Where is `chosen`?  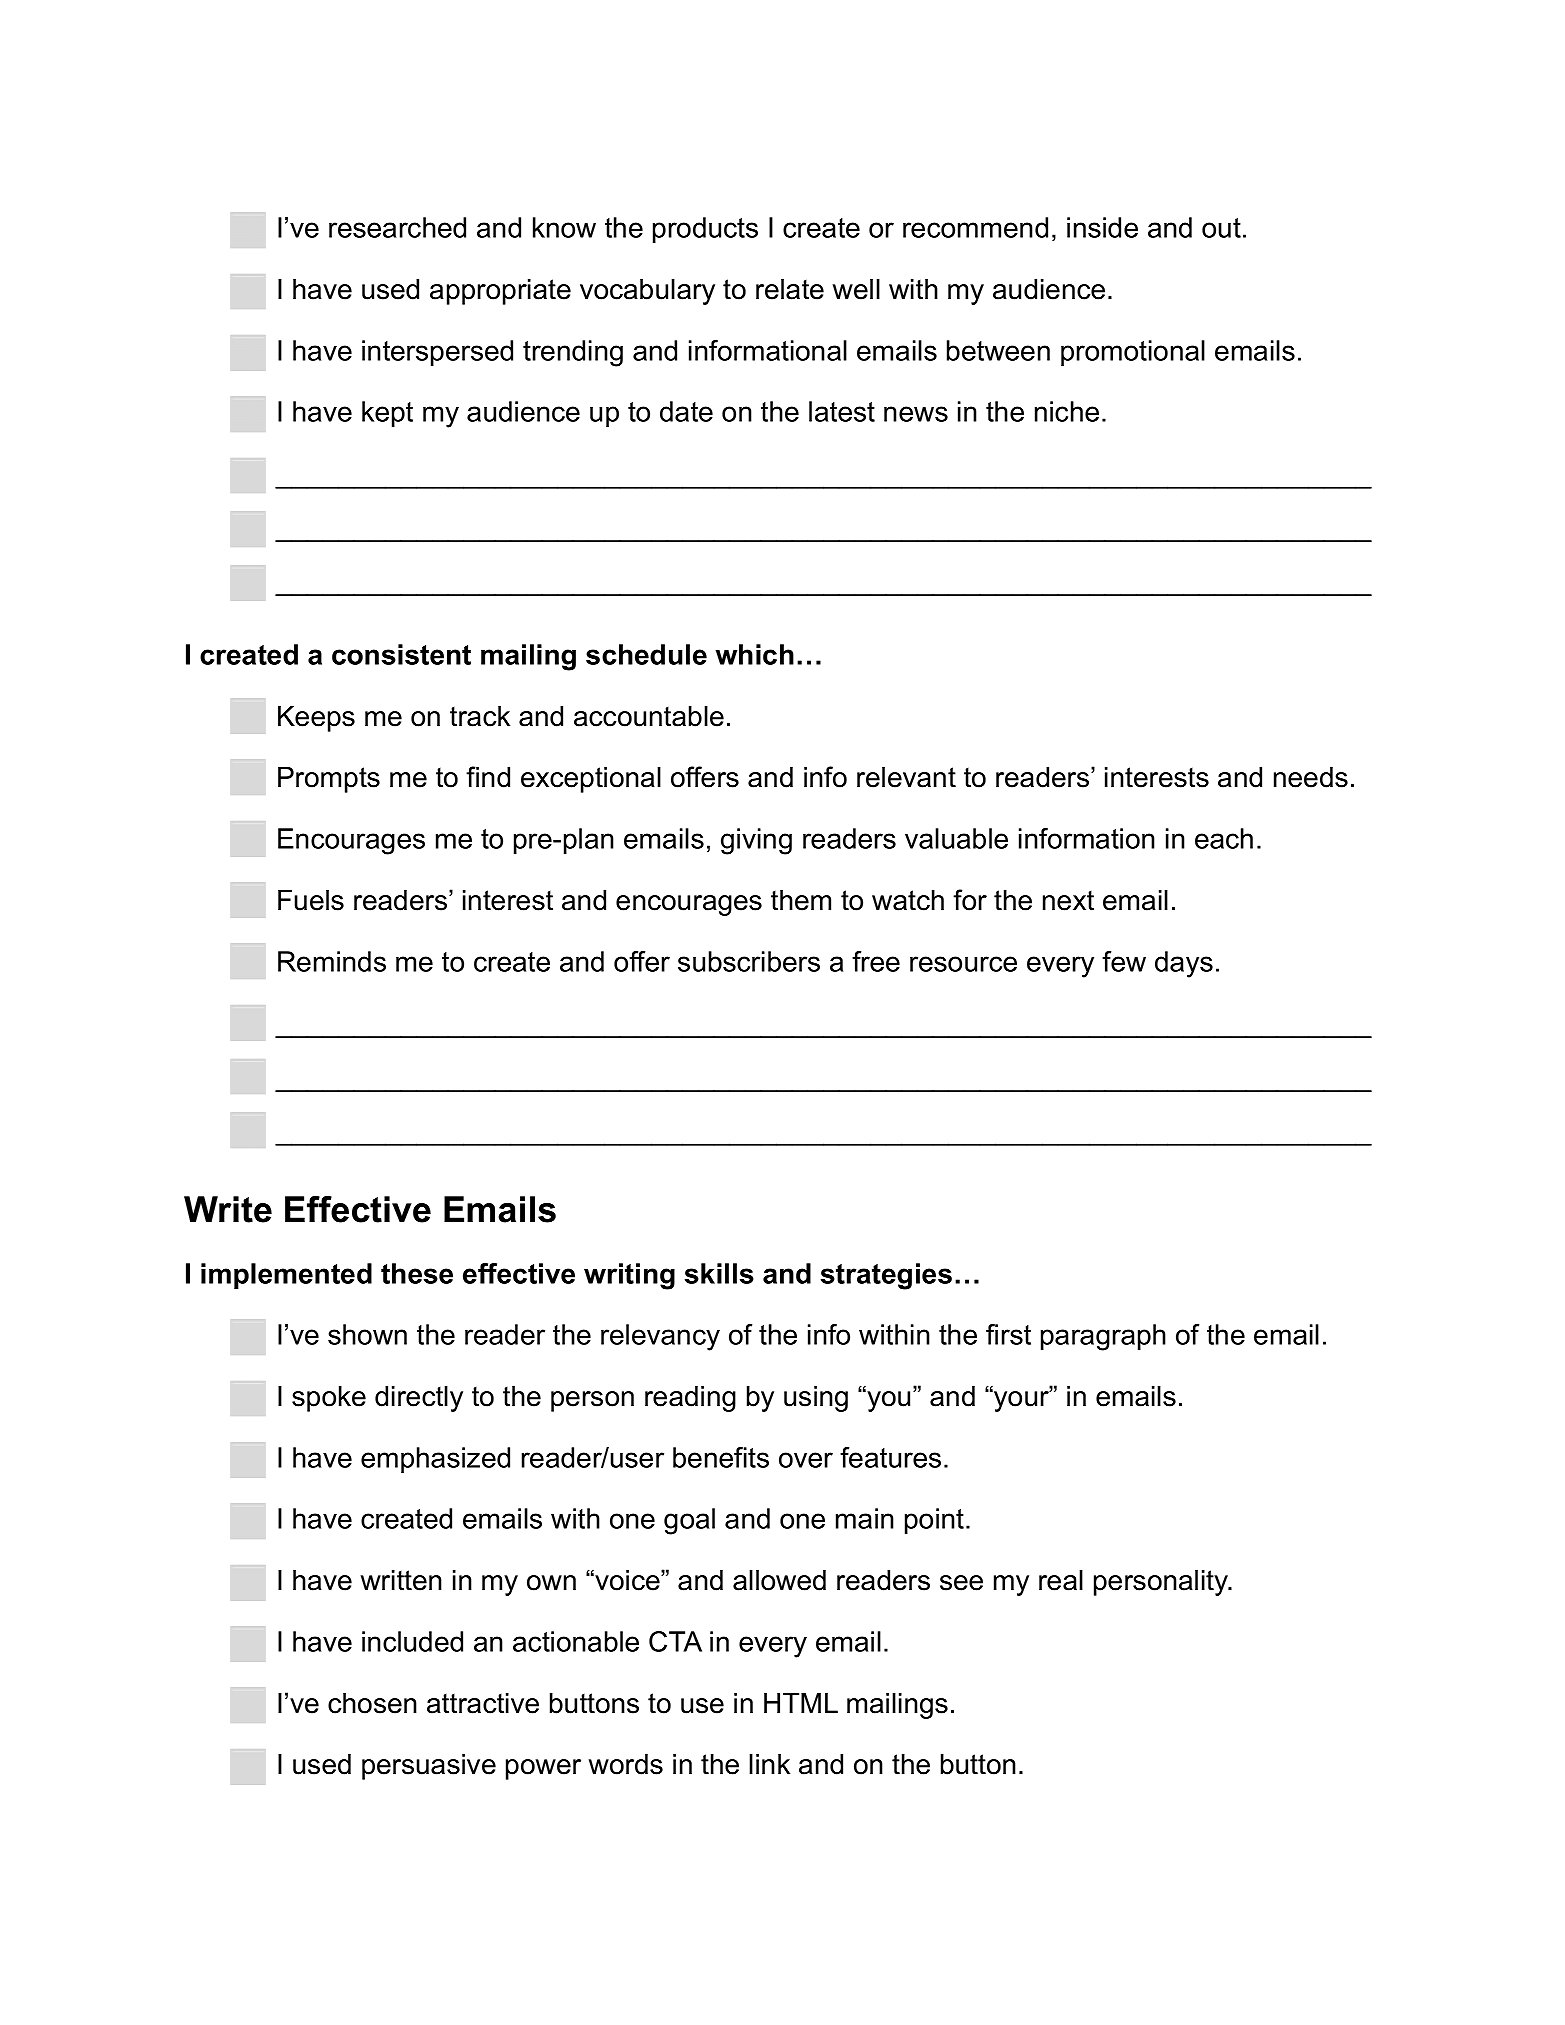 chosen is located at coordinates (372, 1703).
